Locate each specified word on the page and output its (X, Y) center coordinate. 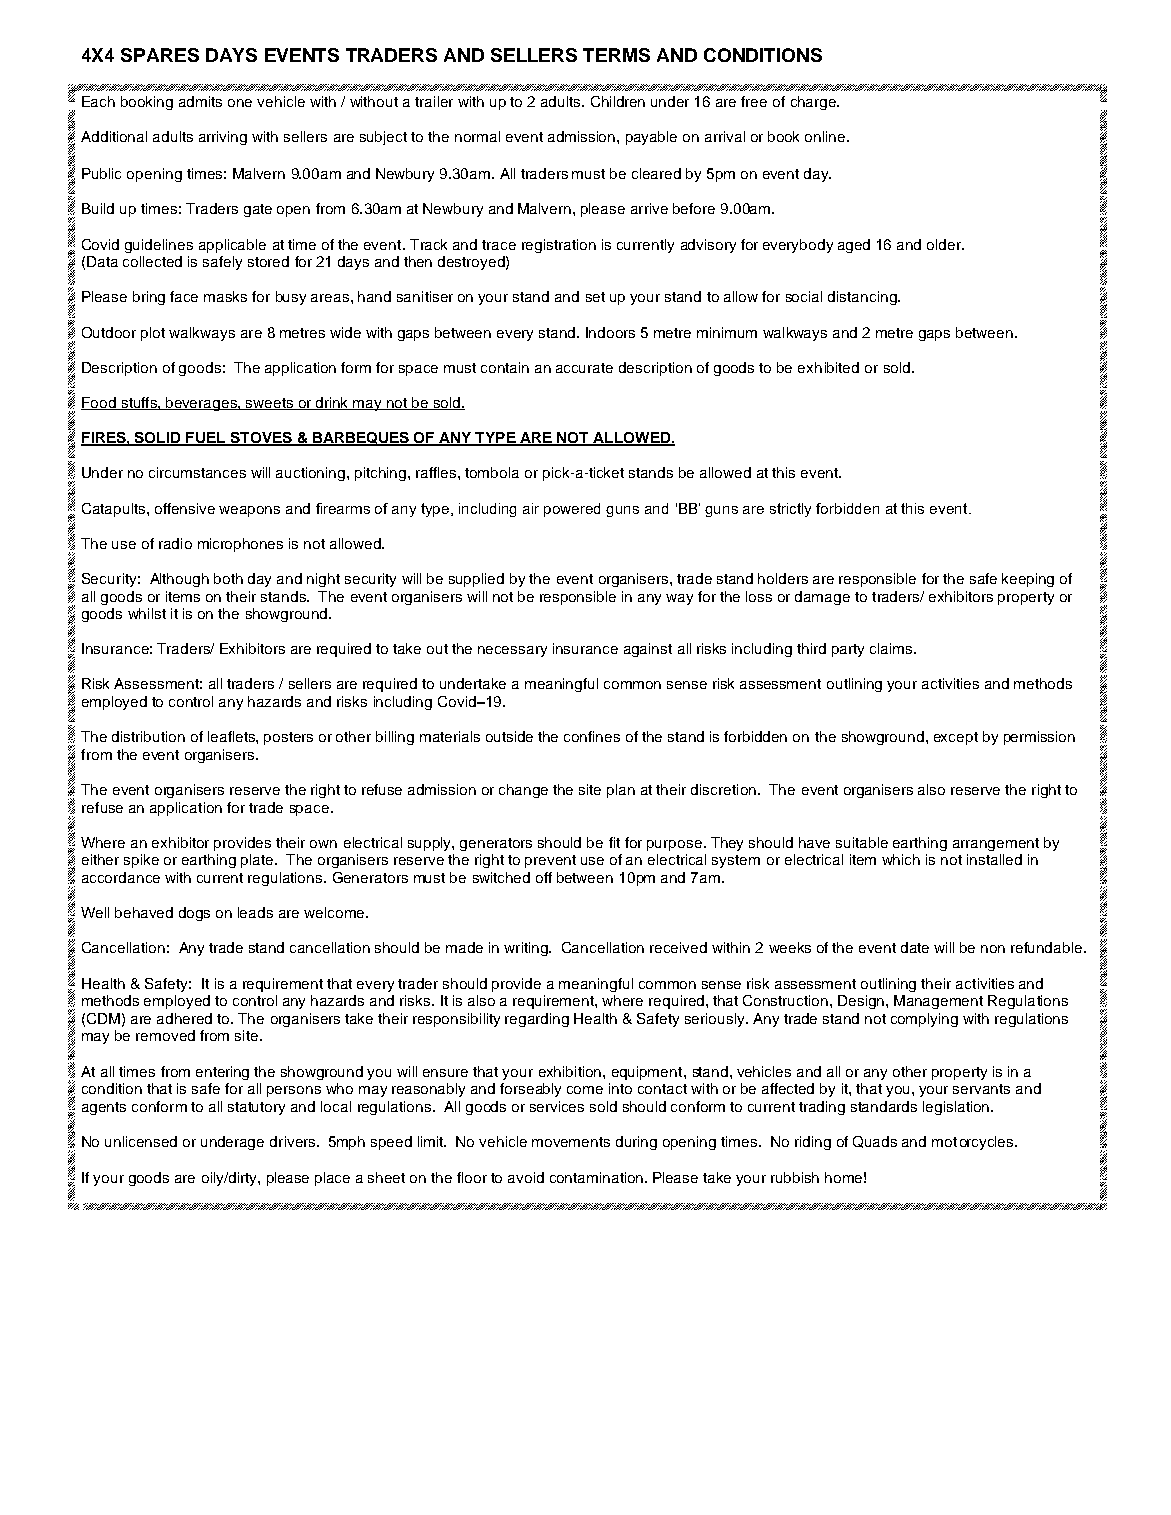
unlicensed (141, 1141)
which (901, 859)
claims (891, 648)
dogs (194, 914)
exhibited (828, 367)
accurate (584, 368)
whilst (147, 613)
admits (200, 101)
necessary (512, 651)
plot (153, 334)
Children (618, 101)
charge (815, 103)
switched (501, 877)
